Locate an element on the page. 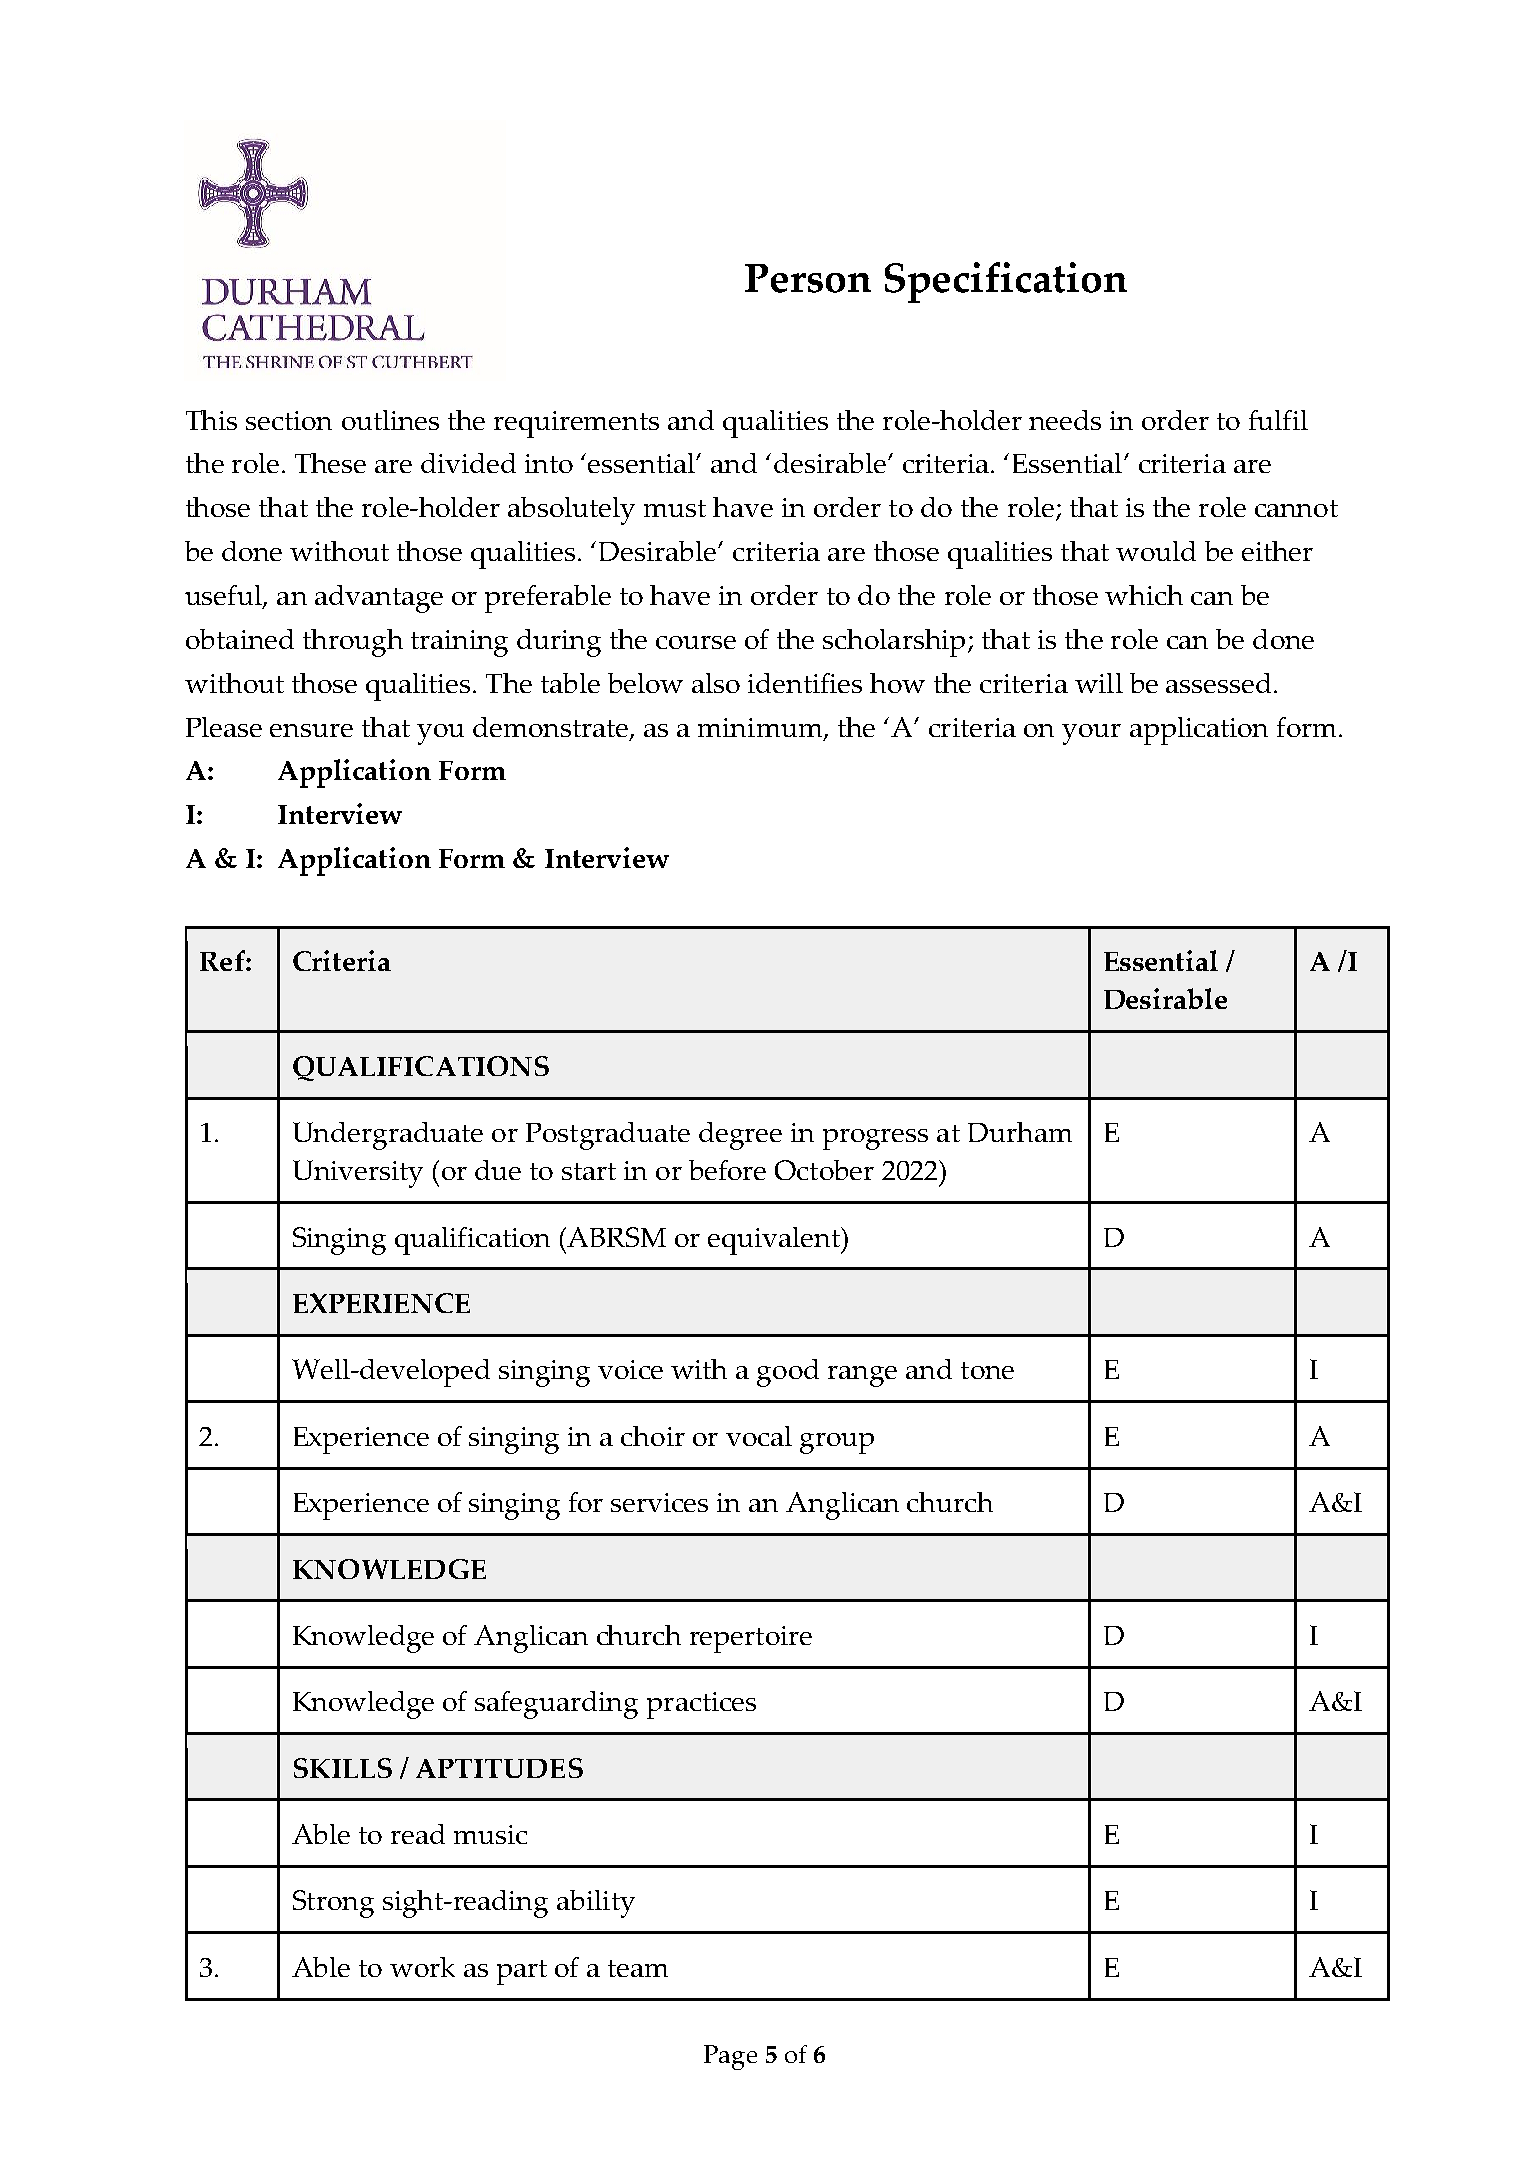 The height and width of the page is (2162, 1529). minimum is located at coordinates (761, 729).
